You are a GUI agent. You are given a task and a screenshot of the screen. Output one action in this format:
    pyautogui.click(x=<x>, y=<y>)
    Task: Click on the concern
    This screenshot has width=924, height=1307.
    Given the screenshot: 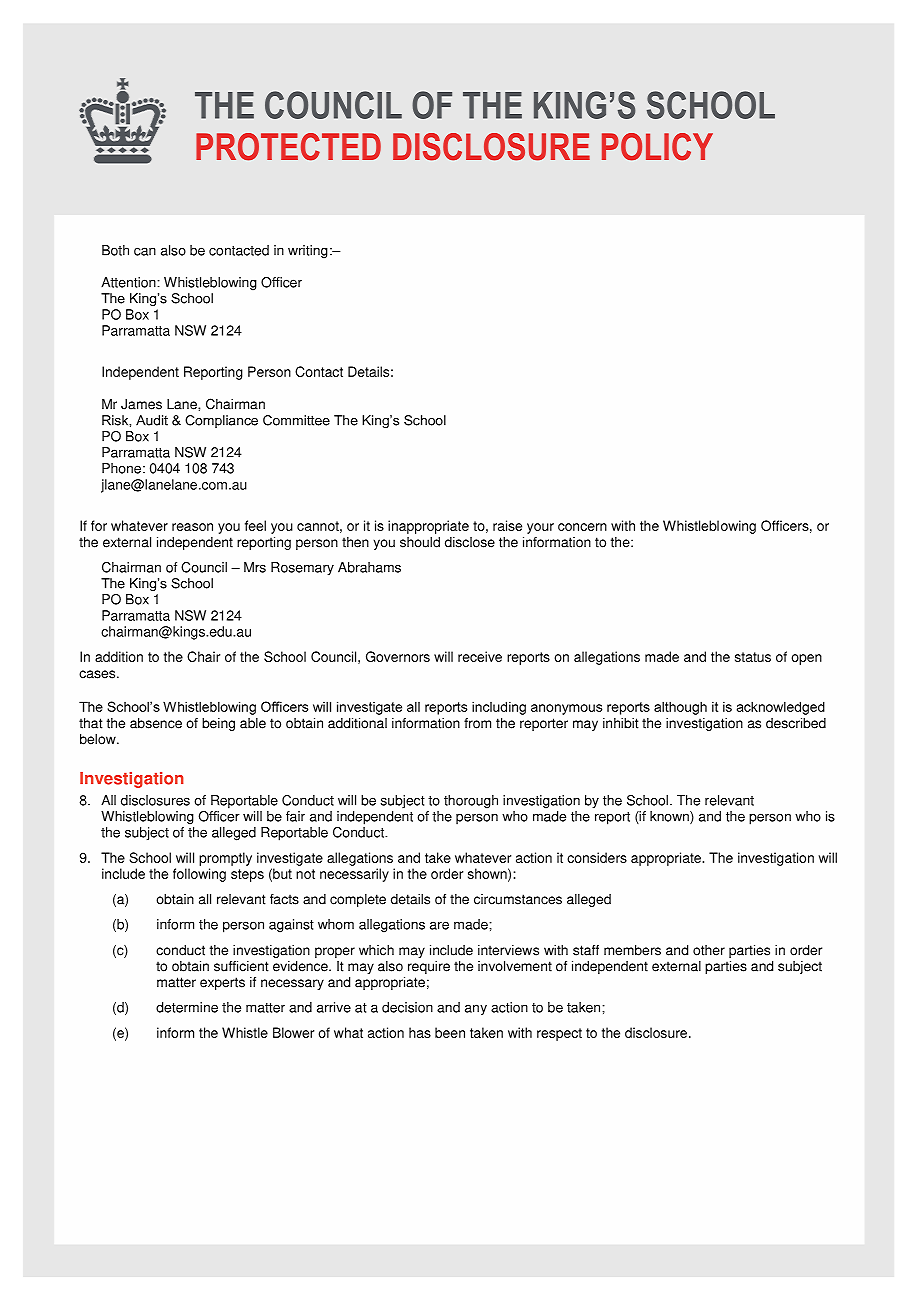 What is the action you would take?
    pyautogui.click(x=582, y=527)
